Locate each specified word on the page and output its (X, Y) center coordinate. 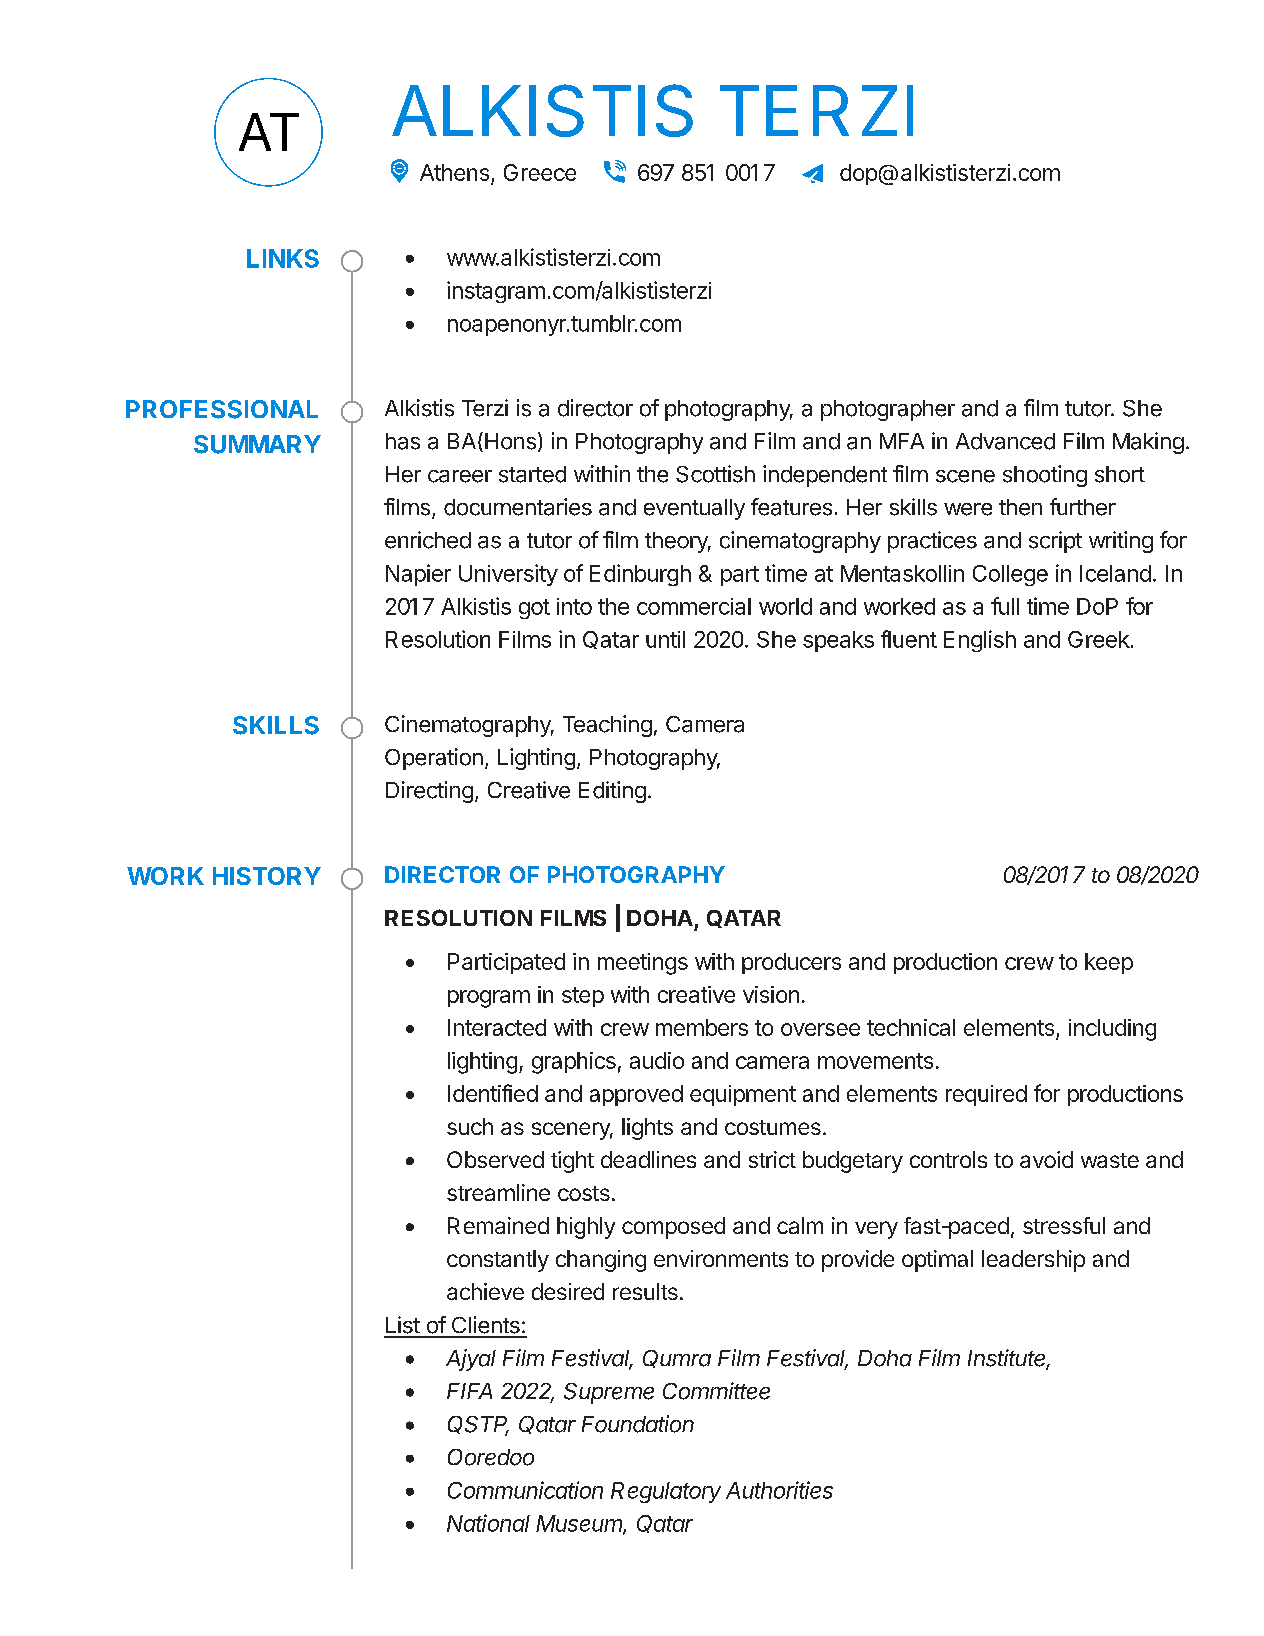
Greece (540, 172)
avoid (1046, 1159)
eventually (694, 509)
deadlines (648, 1159)
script (1055, 542)
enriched (428, 540)
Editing (612, 792)
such (470, 1126)
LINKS (283, 258)
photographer (888, 410)
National (488, 1523)
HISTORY (267, 876)
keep (1109, 963)
